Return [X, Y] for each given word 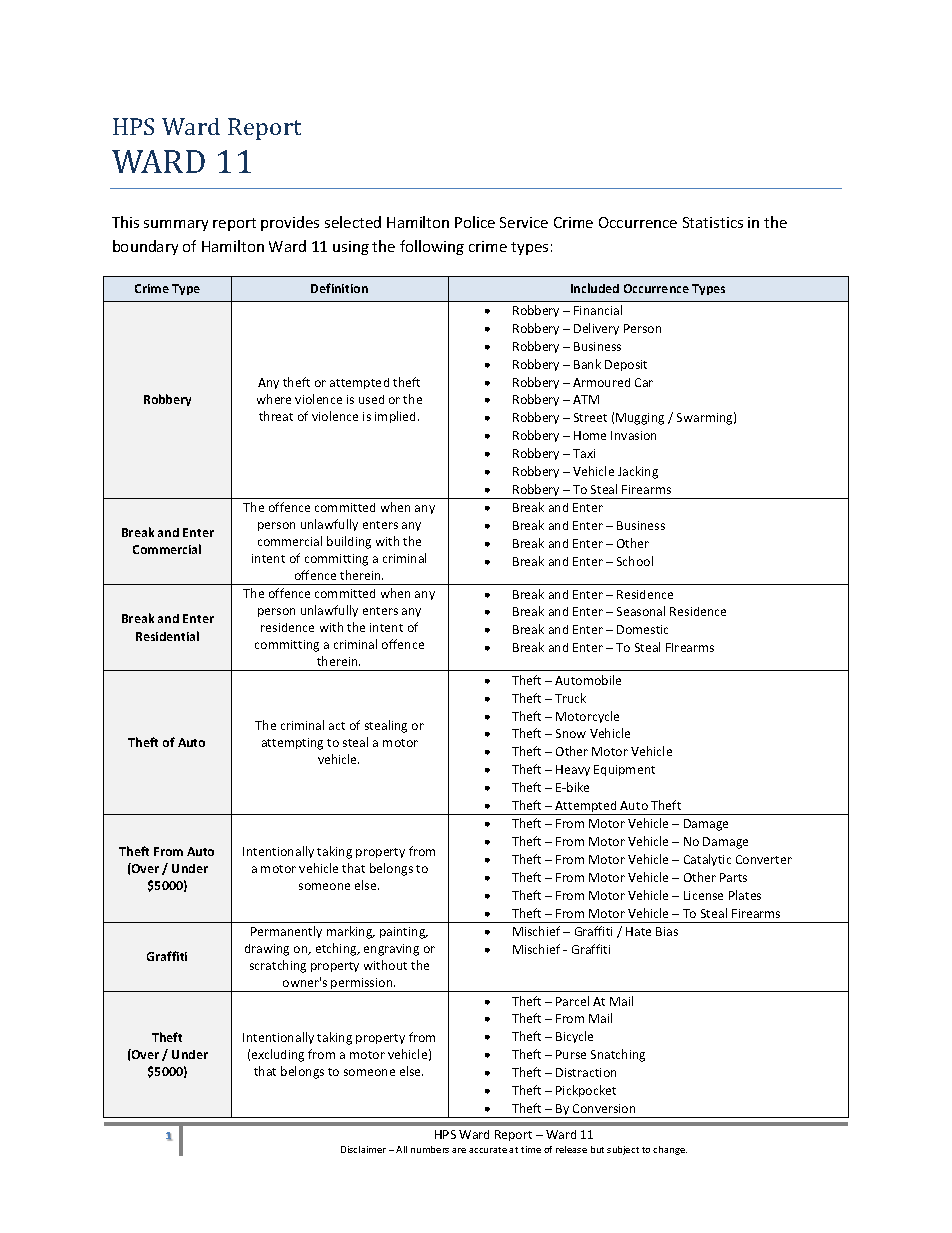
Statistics [713, 222]
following [432, 247]
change [670, 1150]
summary [176, 225]
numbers [430, 1149]
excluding [278, 1055]
